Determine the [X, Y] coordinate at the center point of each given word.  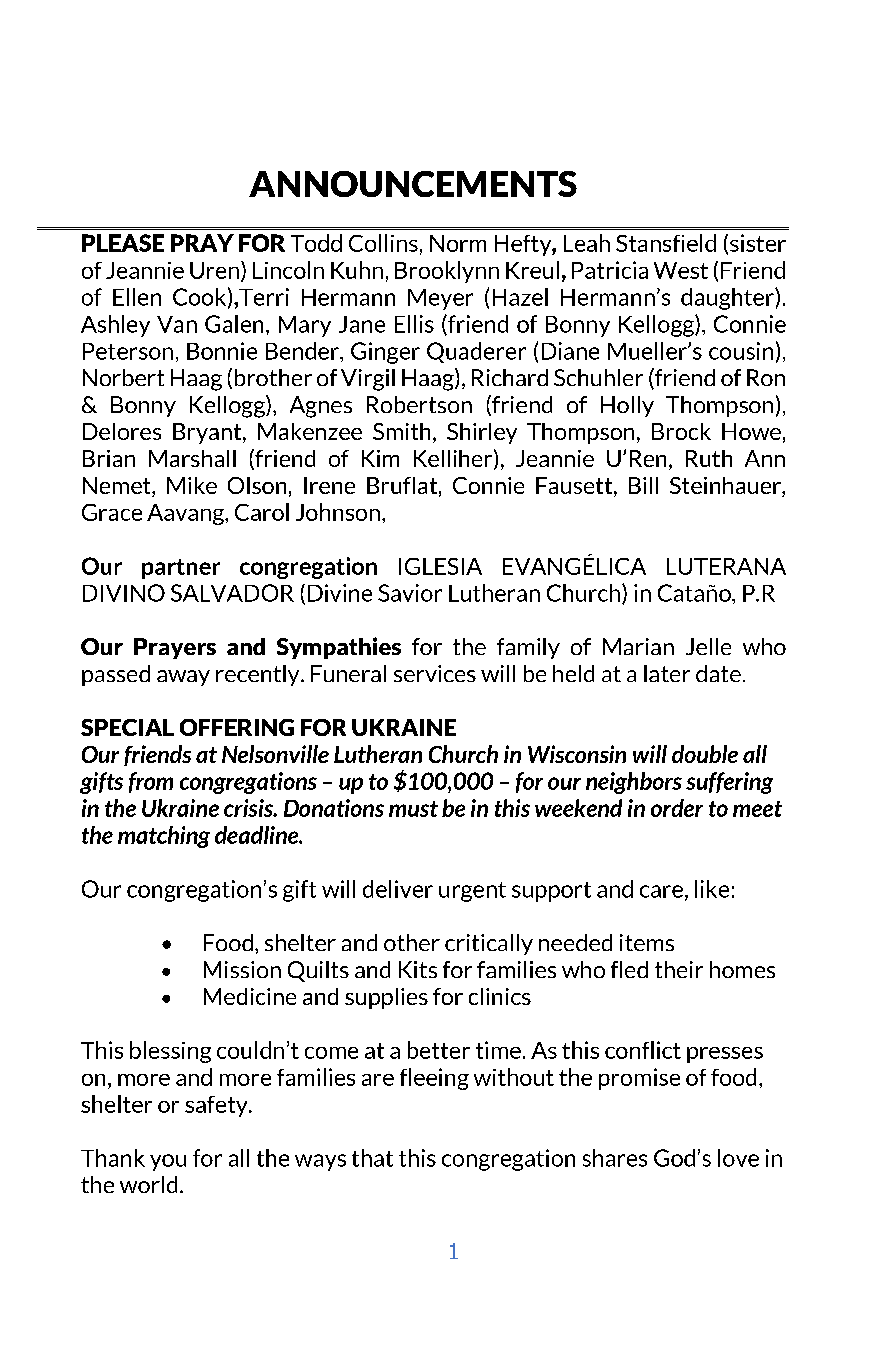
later [667, 673]
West [681, 270]
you [168, 1162]
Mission [242, 969]
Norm [458, 243]
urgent [472, 892]
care [661, 891]
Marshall [192, 458]
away [183, 678]
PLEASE [123, 243]
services [435, 673]
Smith [401, 431]
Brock [681, 431]
